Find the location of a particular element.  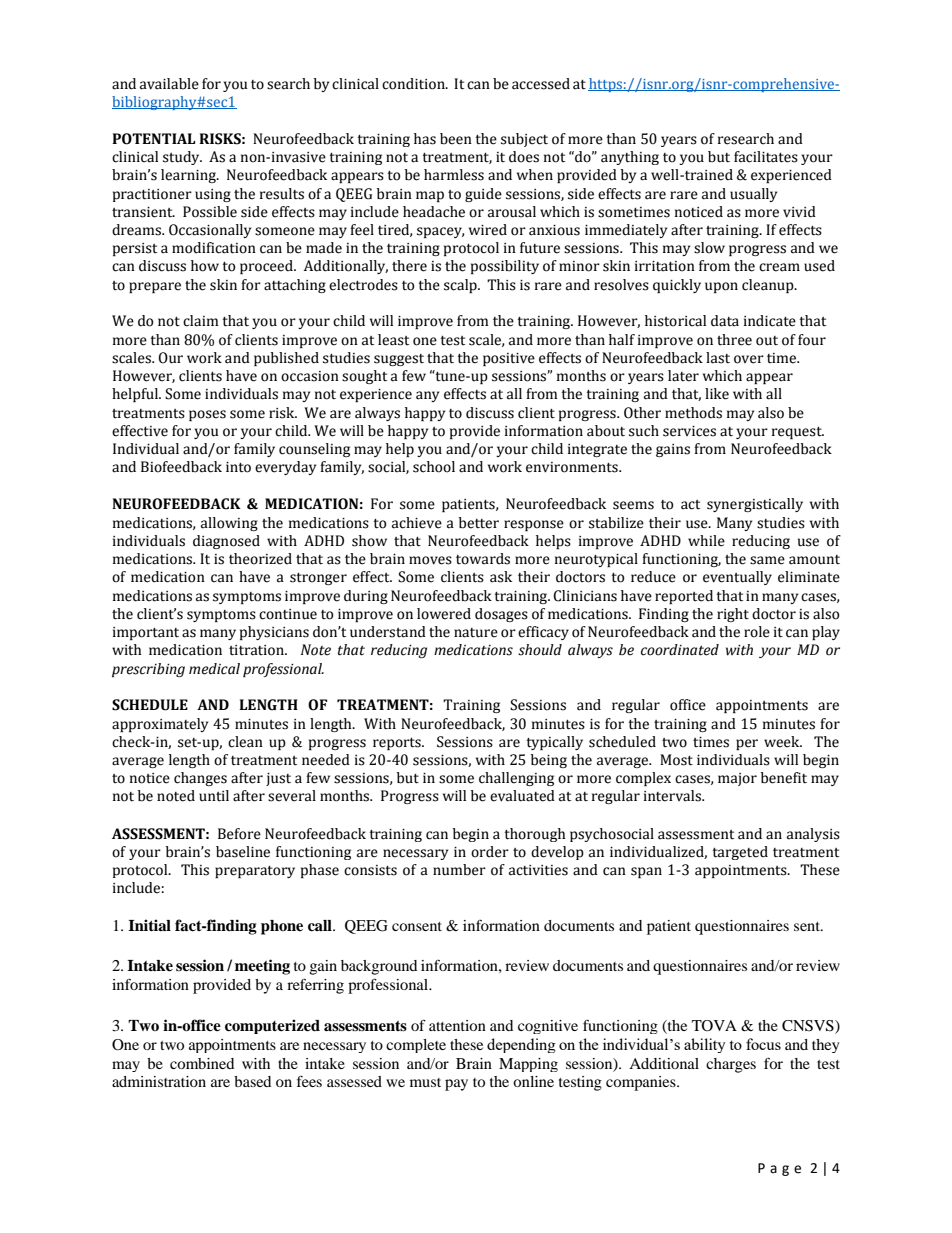

facilitates is located at coordinates (766, 157).
